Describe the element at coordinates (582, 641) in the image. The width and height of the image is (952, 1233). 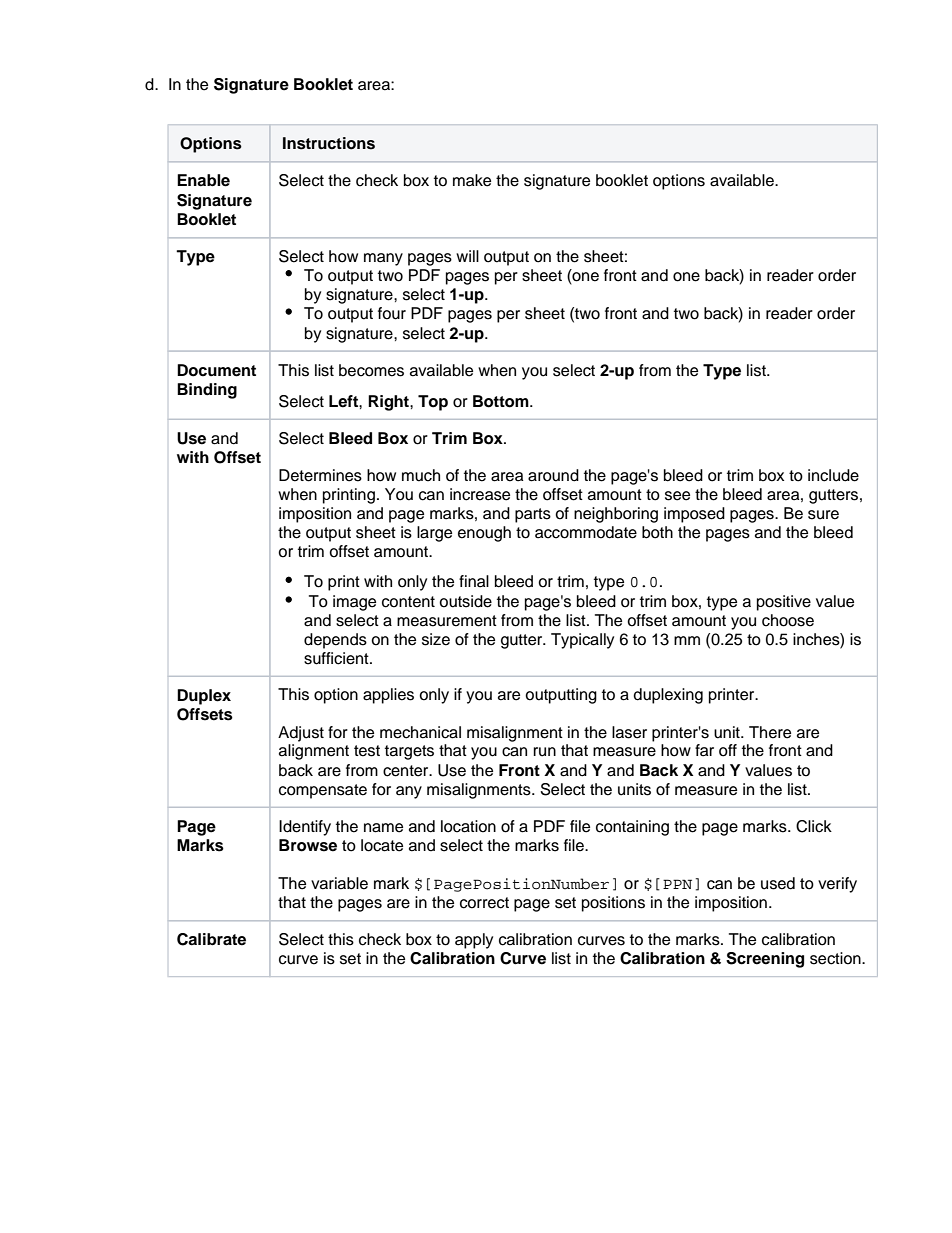
I see `Typically` at that location.
